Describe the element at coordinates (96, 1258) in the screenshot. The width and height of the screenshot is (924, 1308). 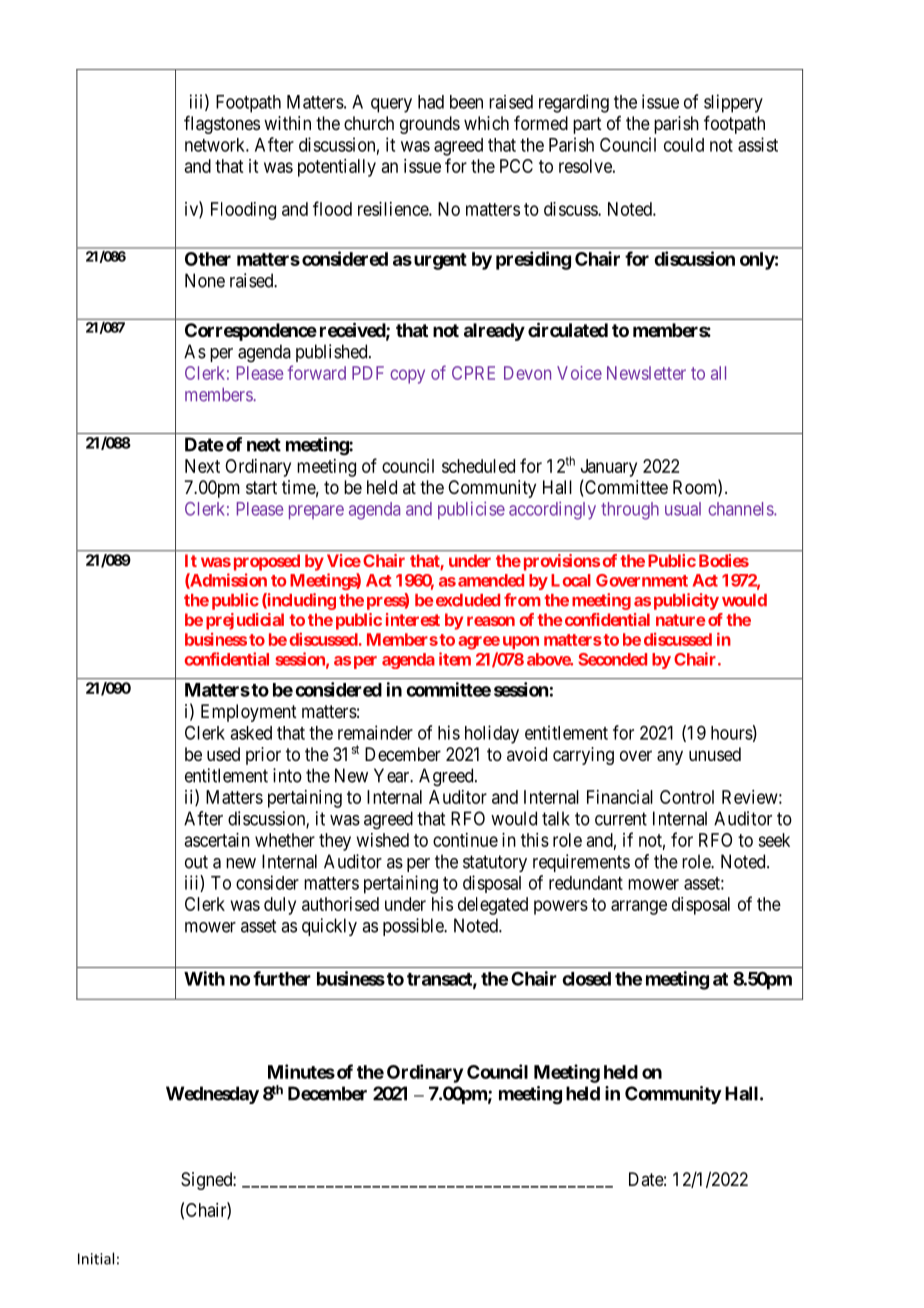
I see `Initial` at that location.
